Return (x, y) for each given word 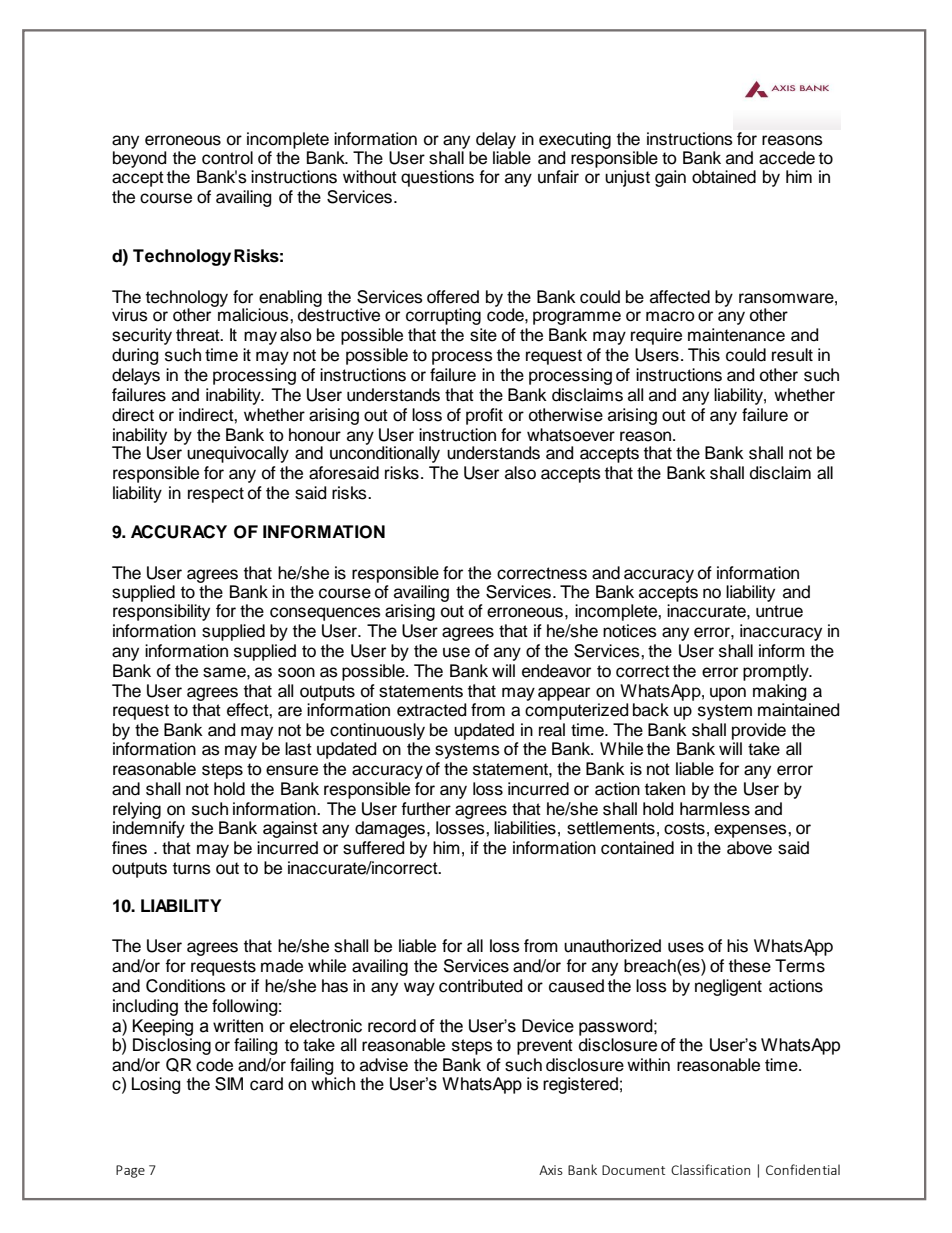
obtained (724, 177)
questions (437, 178)
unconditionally (385, 453)
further (426, 809)
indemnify (149, 829)
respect (216, 495)
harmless (715, 809)
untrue (779, 611)
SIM (229, 1084)
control (227, 158)
